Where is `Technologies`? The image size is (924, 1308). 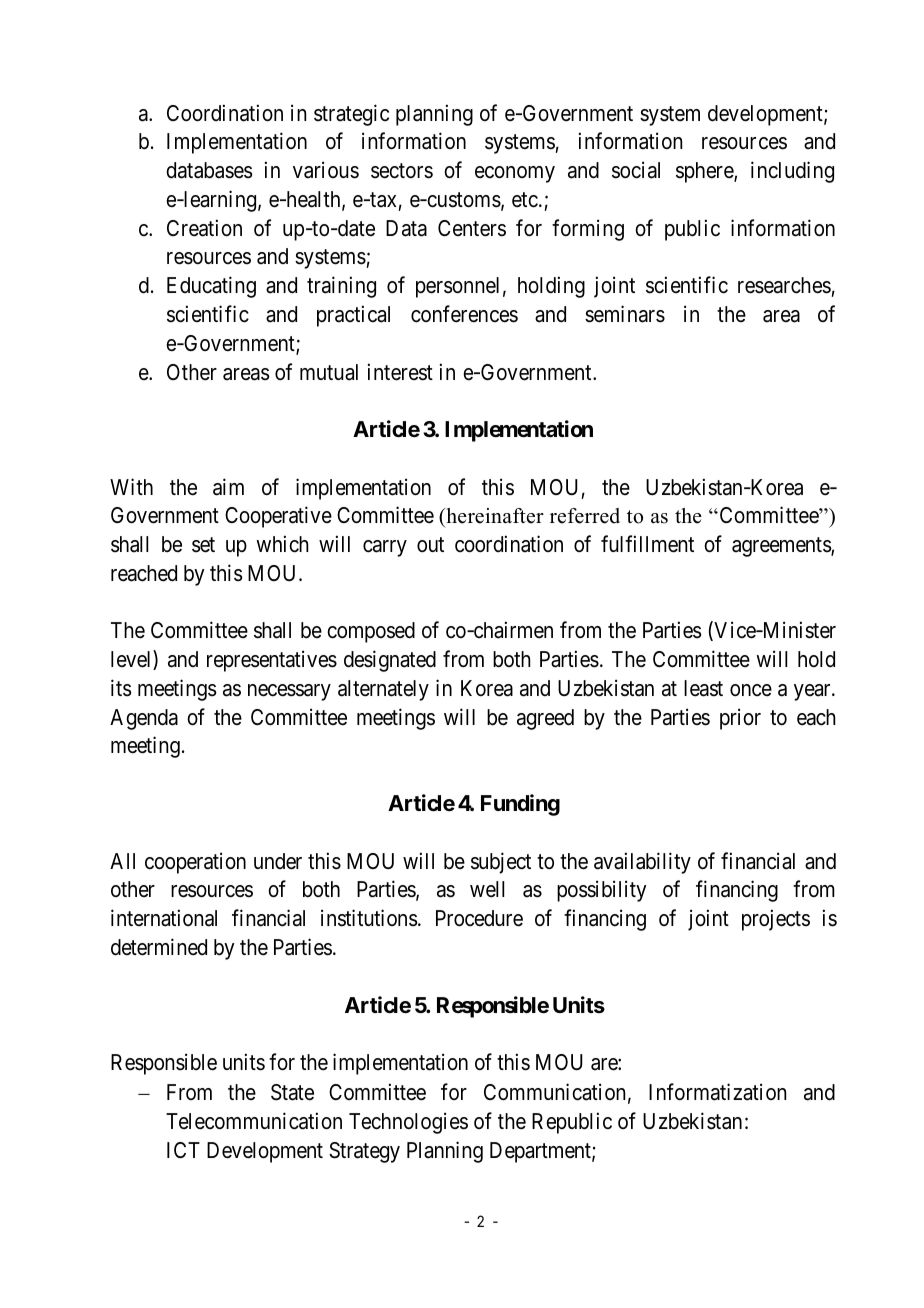
Technologies is located at coordinates (408, 1123).
